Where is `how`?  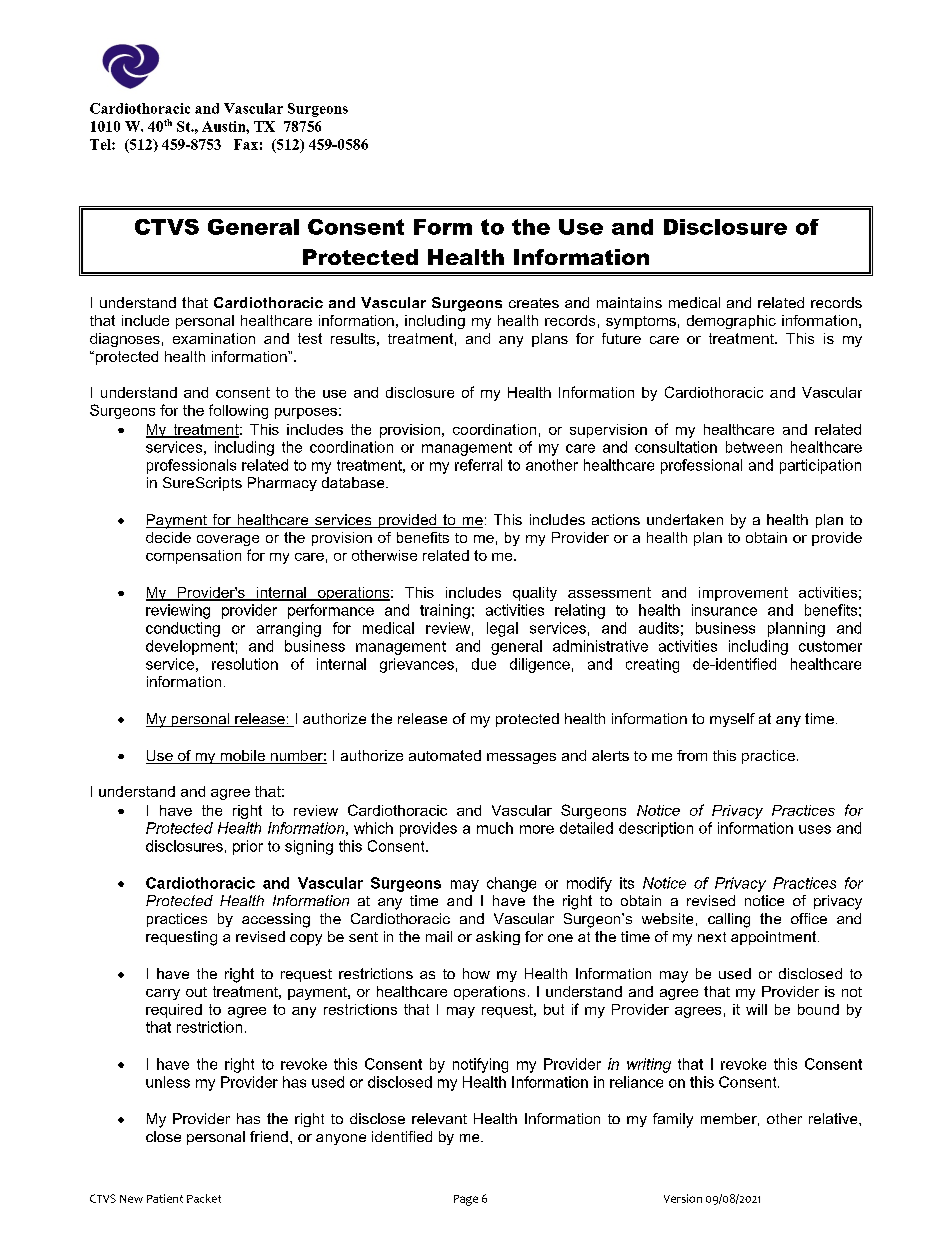 how is located at coordinates (476, 973).
